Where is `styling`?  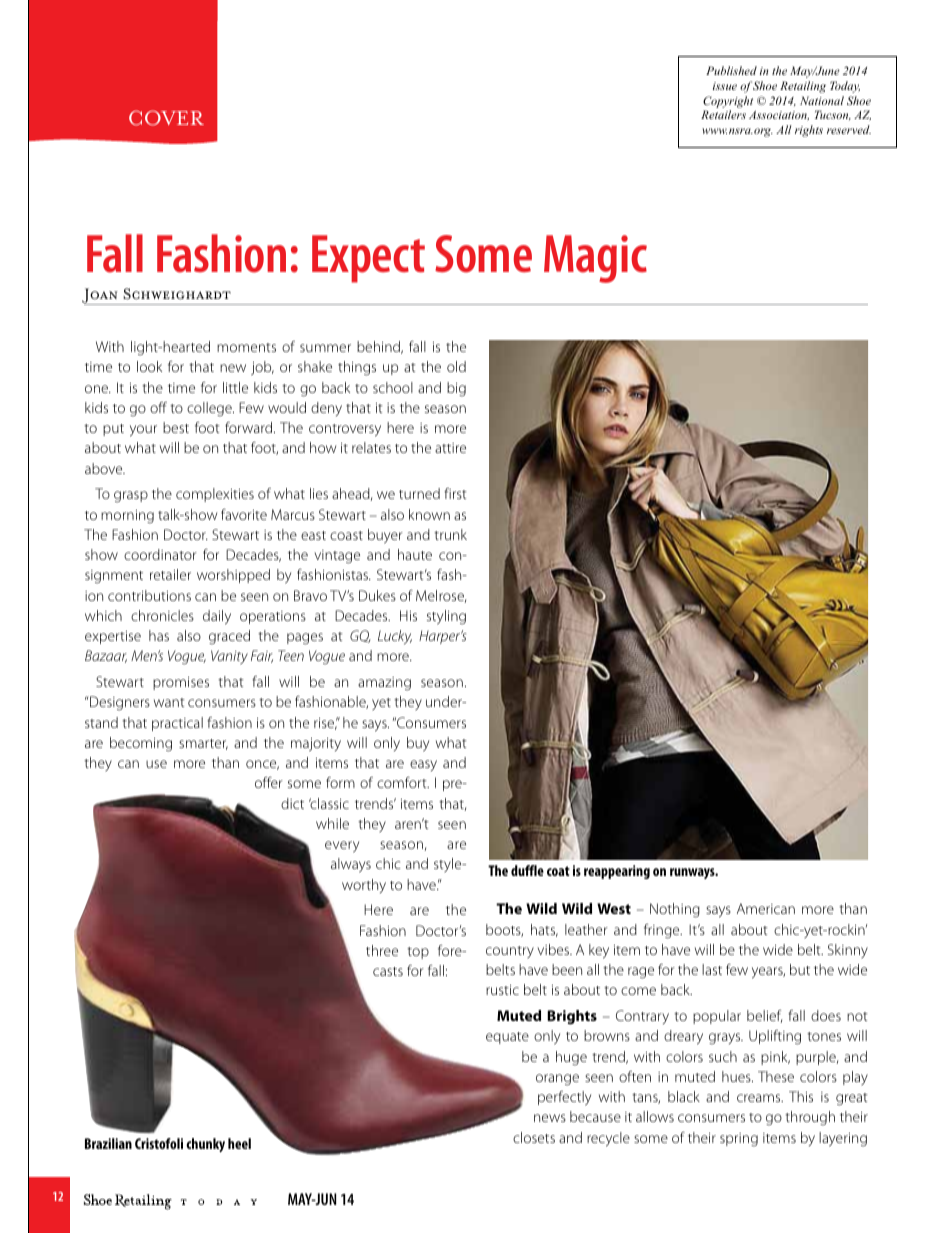
styling is located at coordinates (446, 617).
